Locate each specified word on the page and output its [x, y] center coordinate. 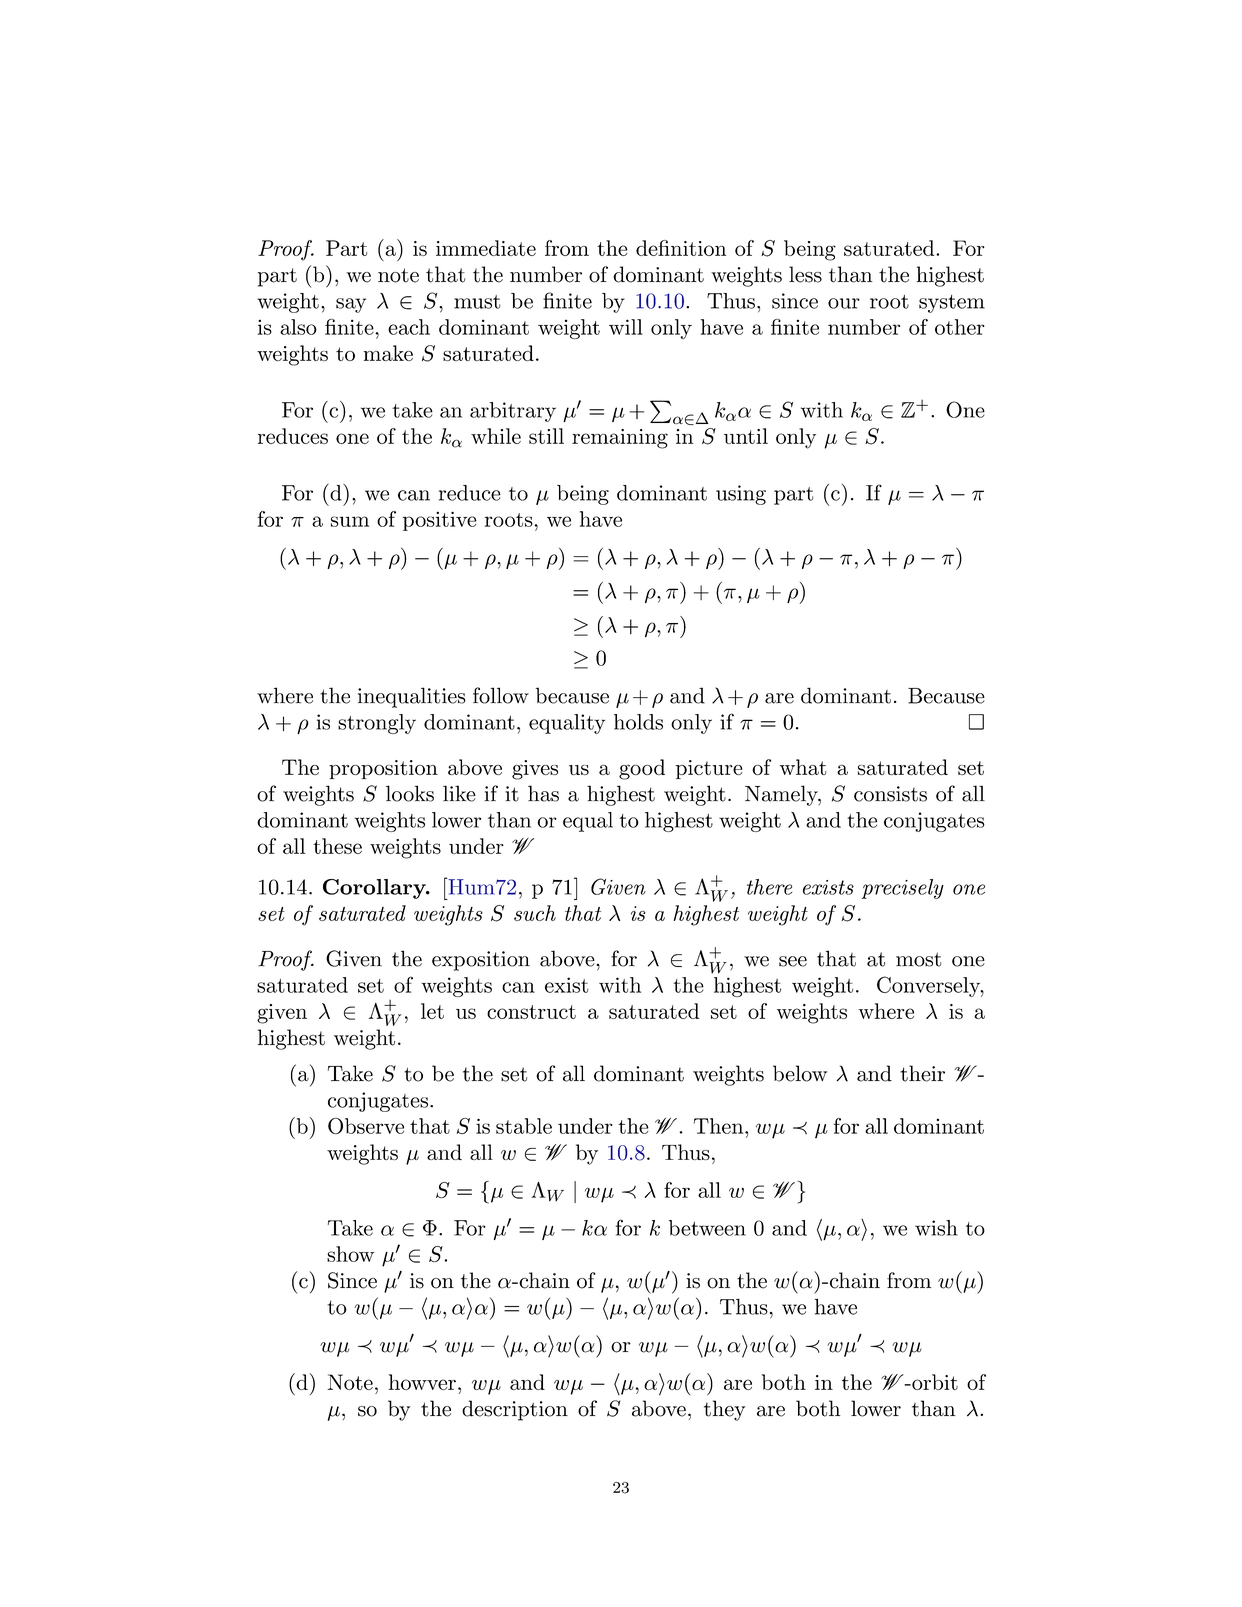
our [844, 303]
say [351, 305]
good [642, 769]
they [724, 1410]
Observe [366, 1126]
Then [720, 1126]
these [337, 846]
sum [350, 521]
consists [890, 794]
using [741, 495]
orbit [934, 1382]
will [626, 327]
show [350, 1254]
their [922, 1073]
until [746, 436]
